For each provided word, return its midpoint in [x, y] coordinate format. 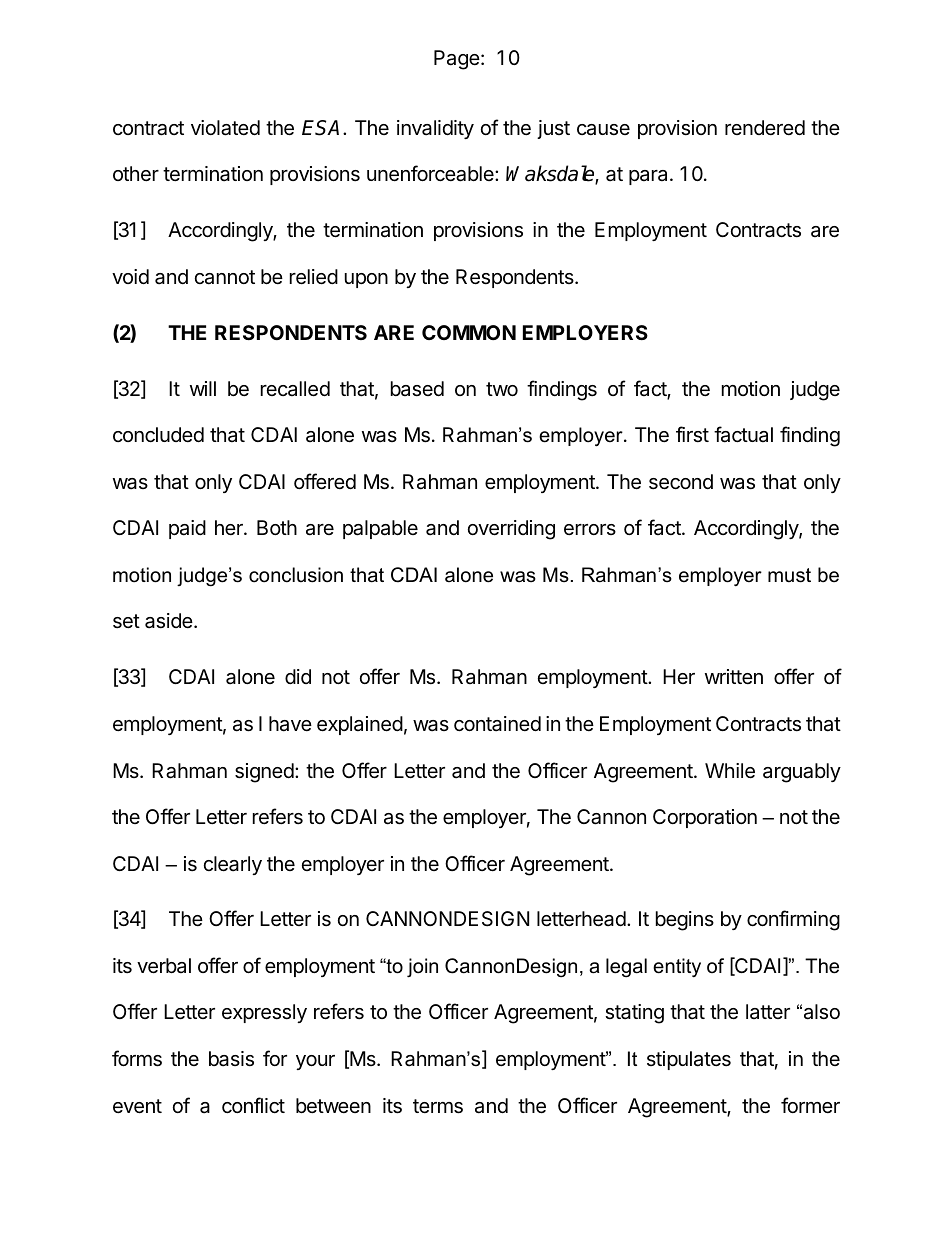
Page [457, 60]
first [692, 434]
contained [497, 724]
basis [231, 1059]
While [730, 771]
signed [264, 773]
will [203, 388]
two [502, 389]
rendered [765, 127]
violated [225, 128]
